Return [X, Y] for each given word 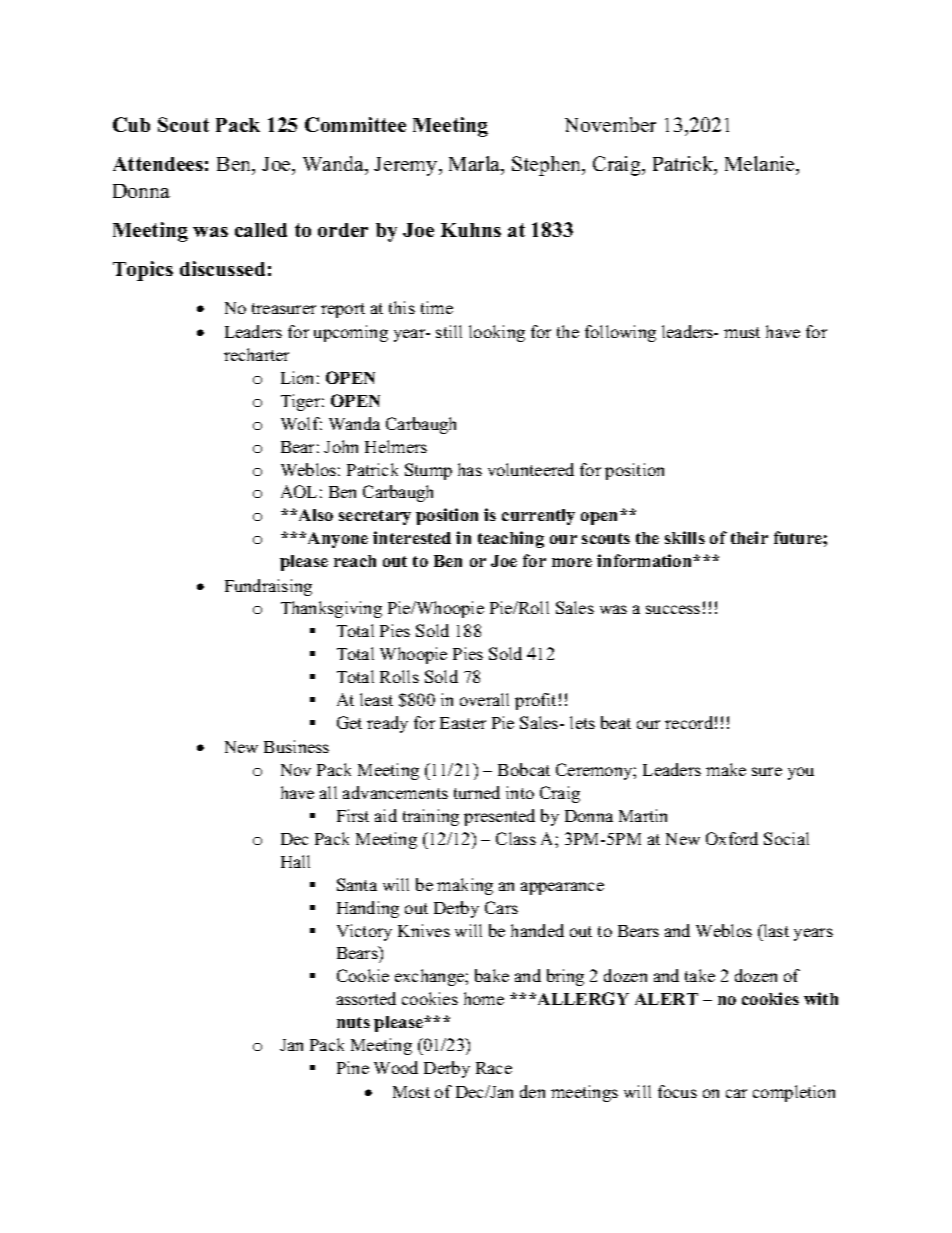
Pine [353, 1067]
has [470, 469]
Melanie [761, 163]
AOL [299, 491]
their [749, 537]
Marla [476, 165]
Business [296, 746]
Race [494, 1068]
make [726, 769]
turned [477, 792]
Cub [131, 124]
